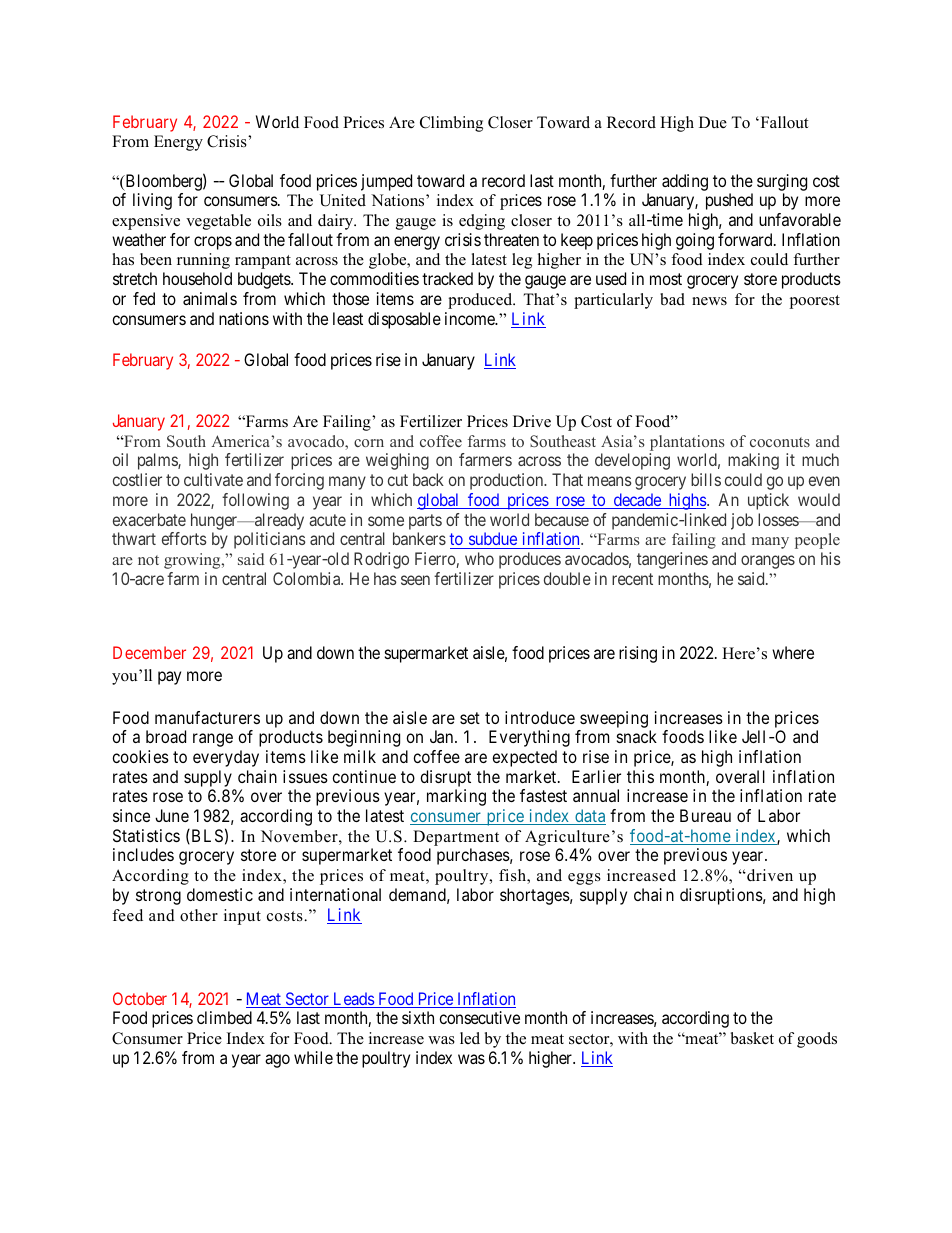 This document has width=952, height=1233. What do you see at coordinates (709, 301) in the document?
I see `news` at bounding box center [709, 301].
